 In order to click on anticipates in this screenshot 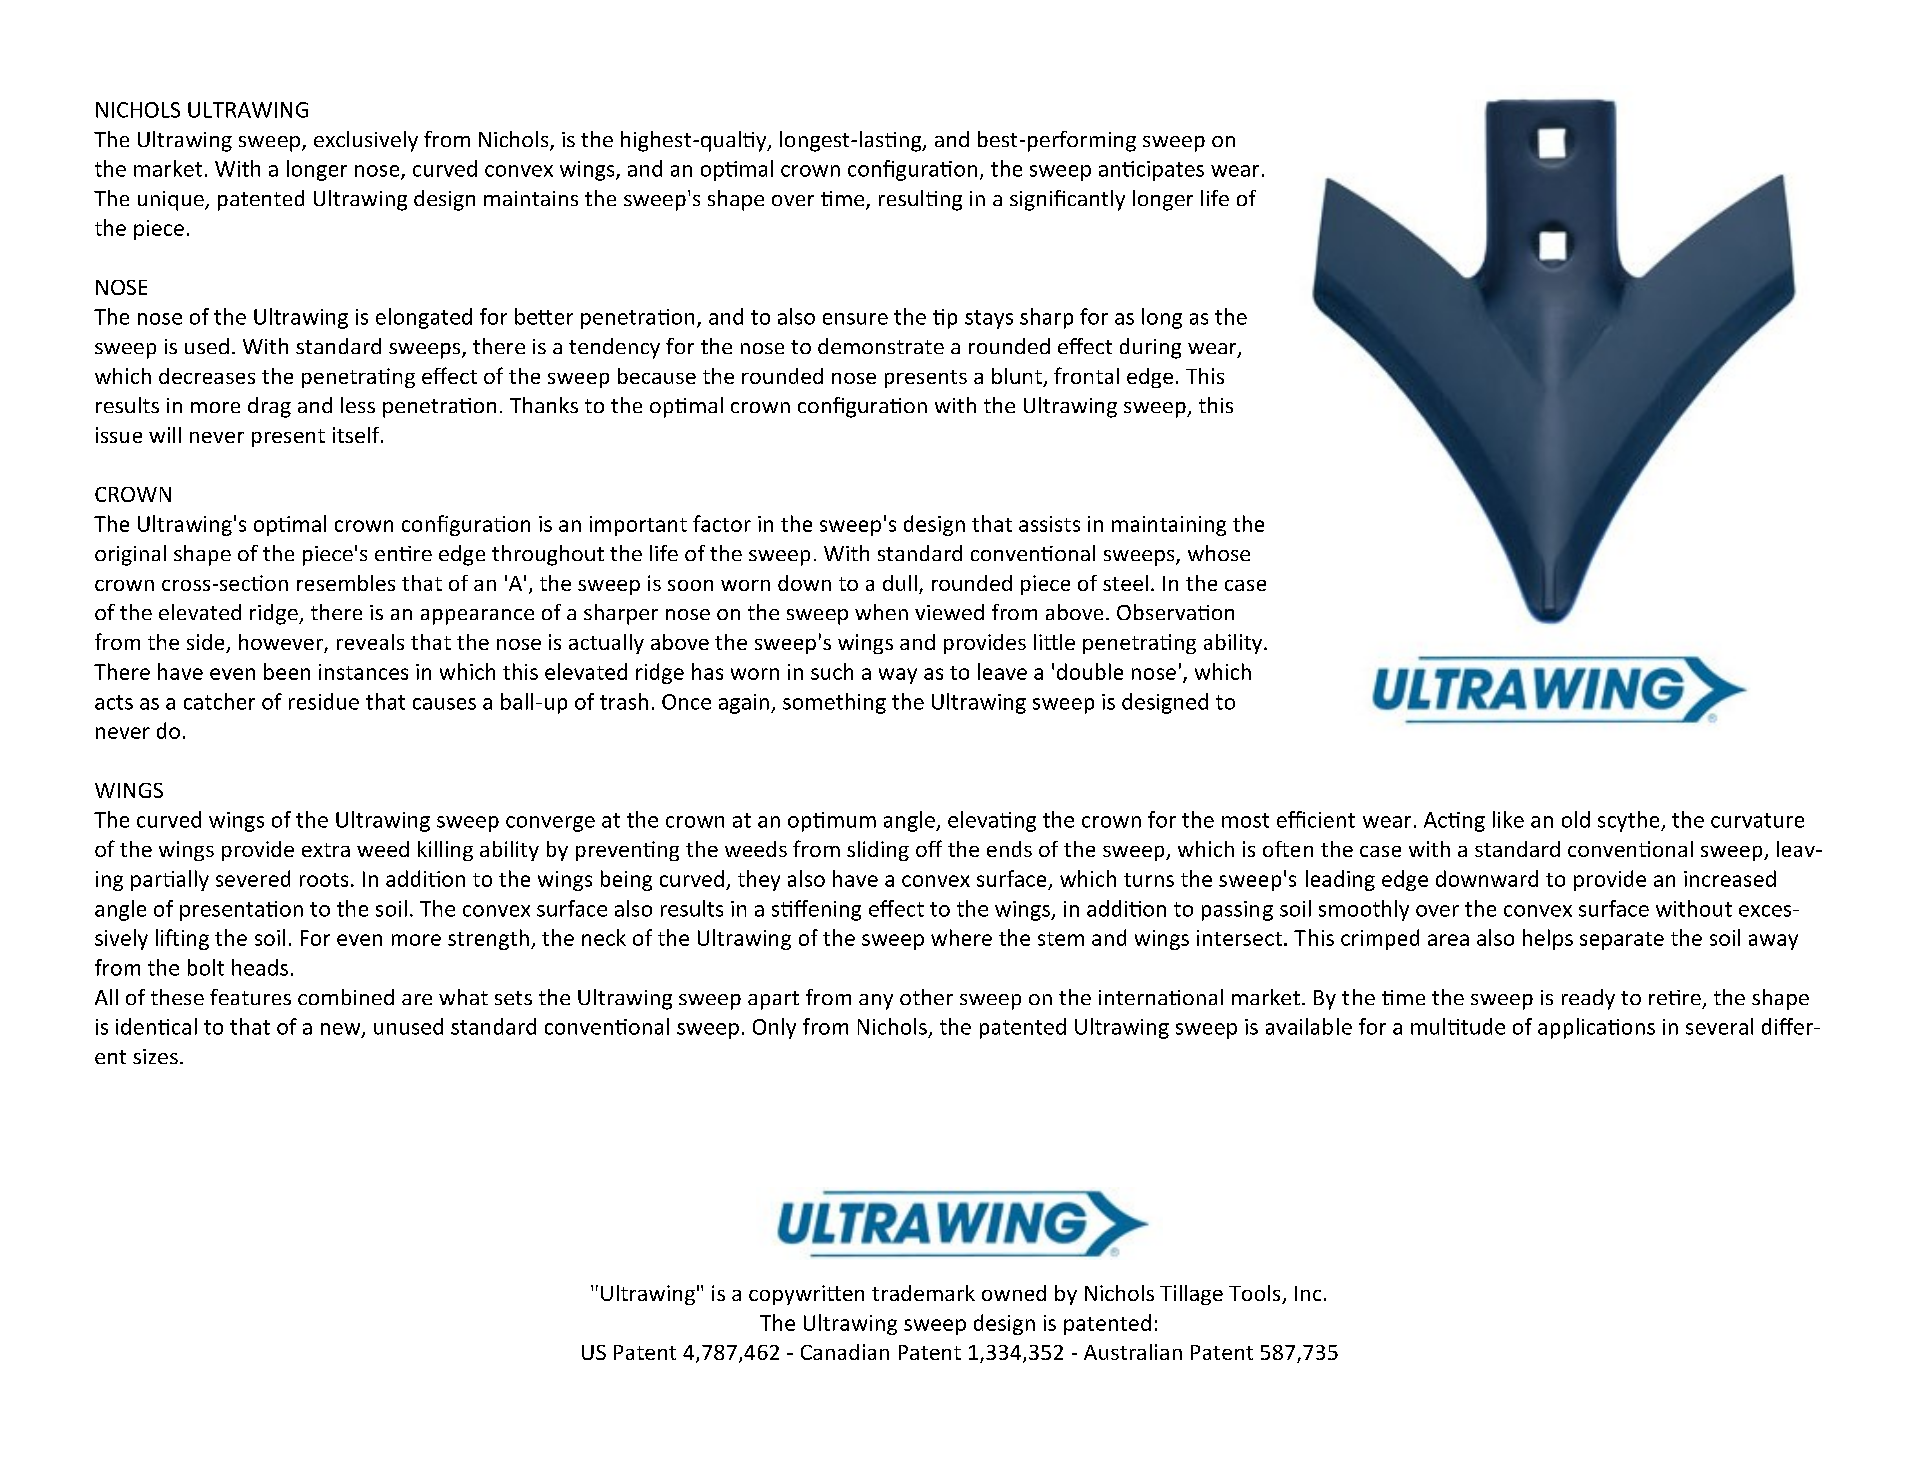, I will do `click(1151, 171)`.
